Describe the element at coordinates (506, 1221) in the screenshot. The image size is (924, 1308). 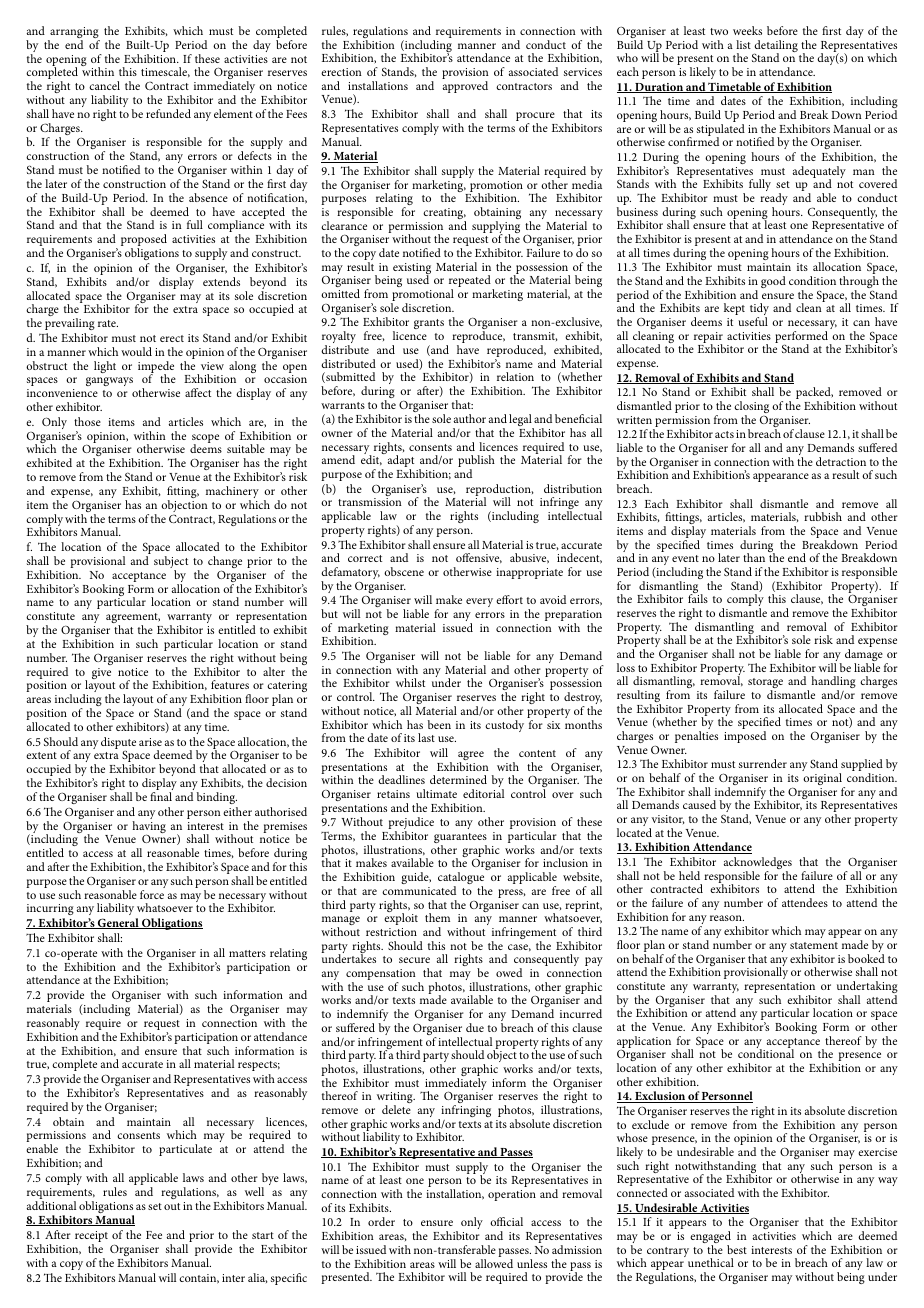
I see `official` at that location.
